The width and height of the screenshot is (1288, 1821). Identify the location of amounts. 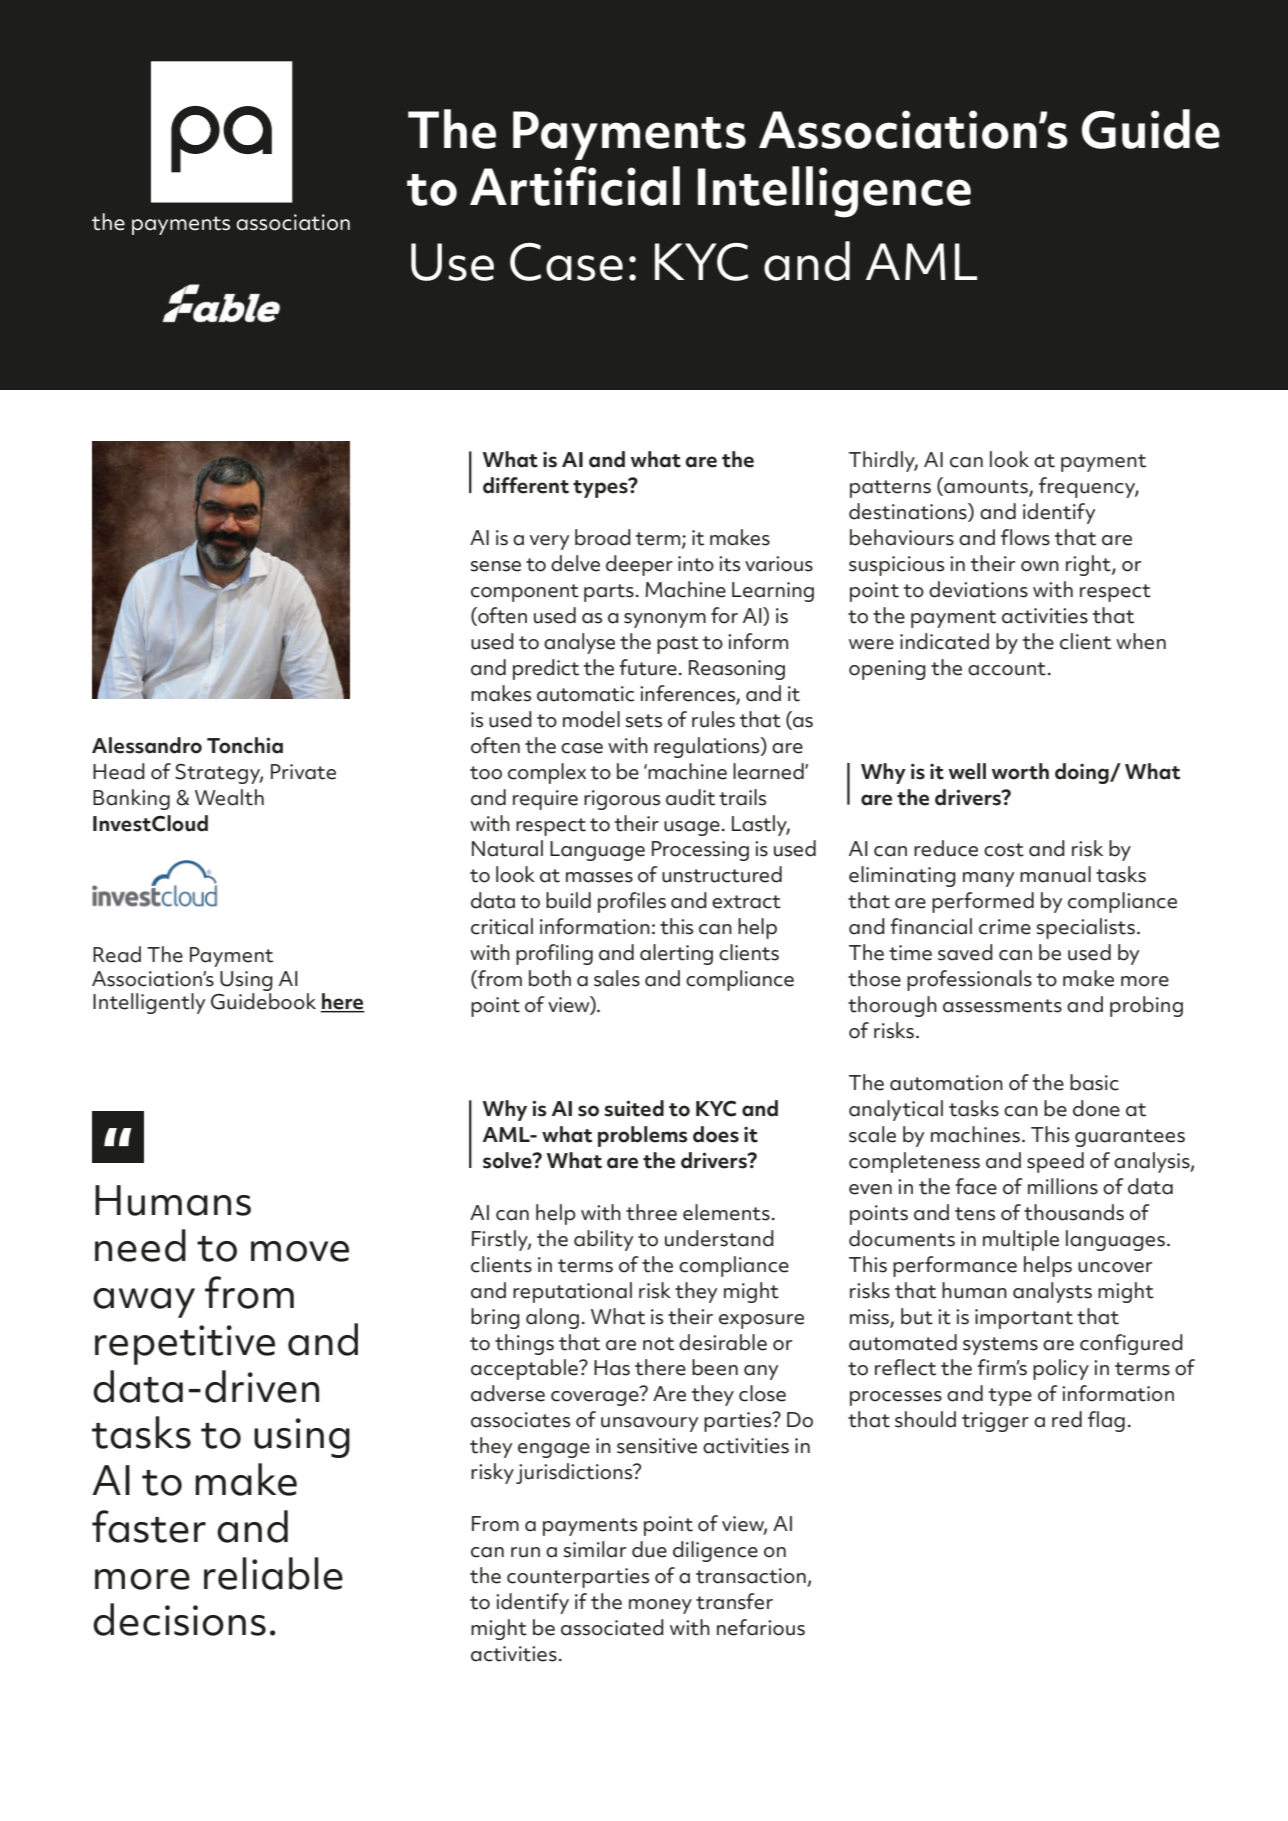
(986, 488).
